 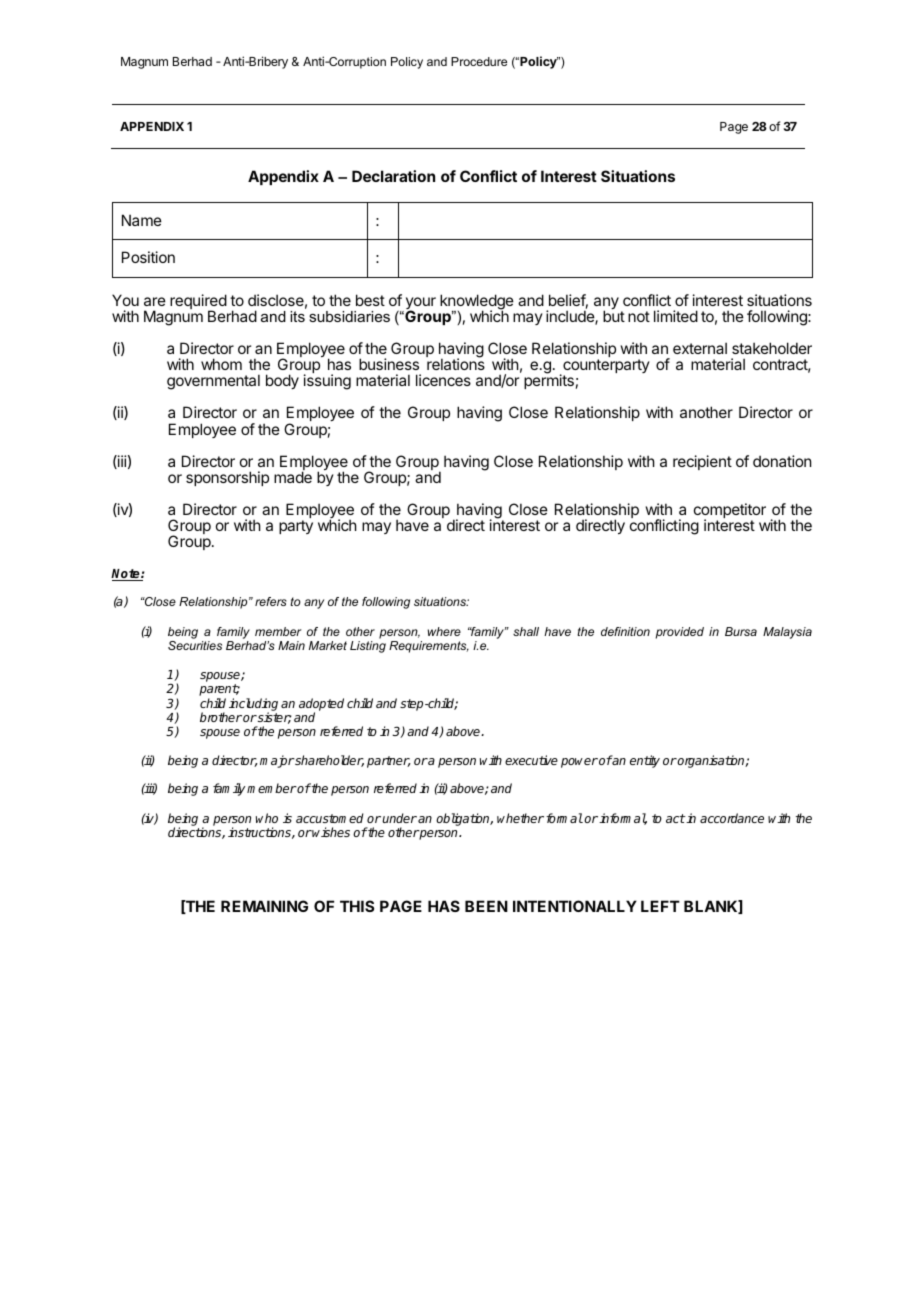 What do you see at coordinates (444, 631) in the document?
I see `where` at bounding box center [444, 631].
